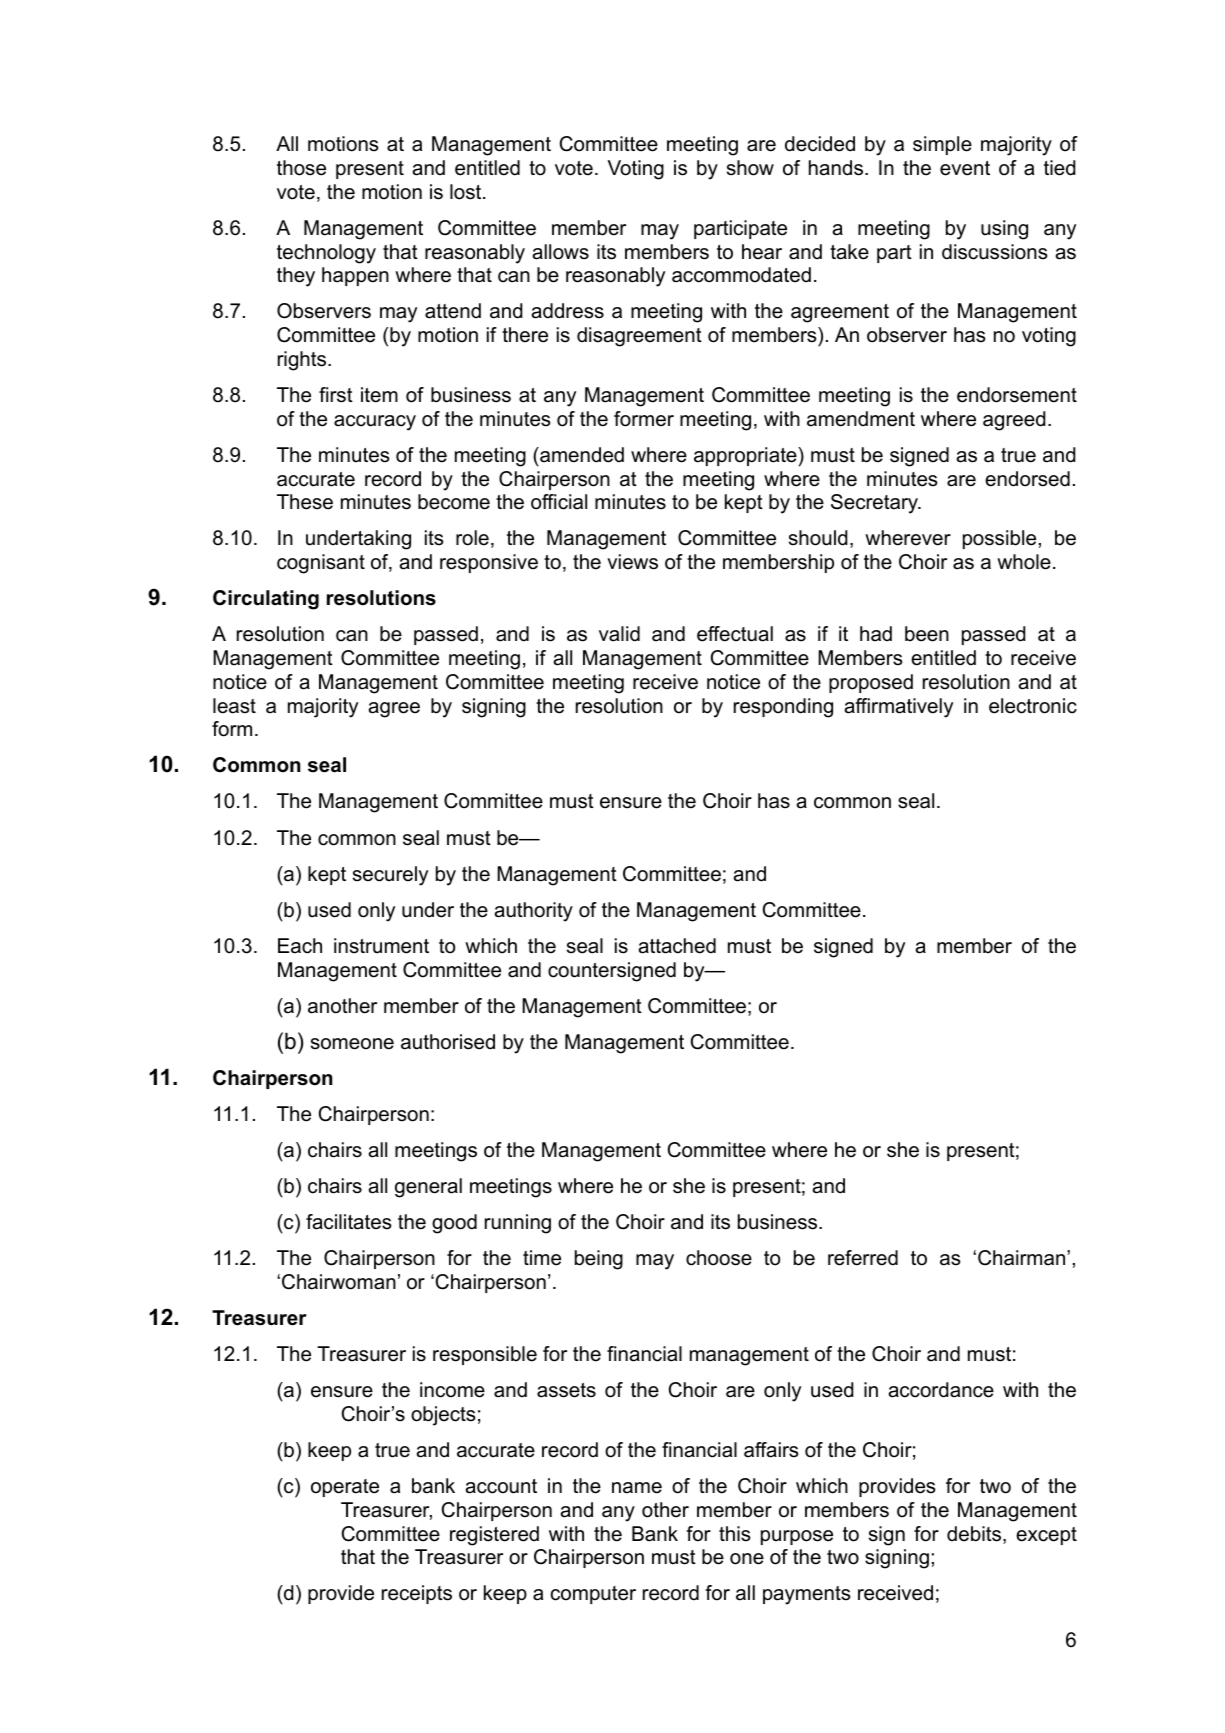  What do you see at coordinates (266, 600) in the screenshot?
I see `Circulating` at bounding box center [266, 600].
